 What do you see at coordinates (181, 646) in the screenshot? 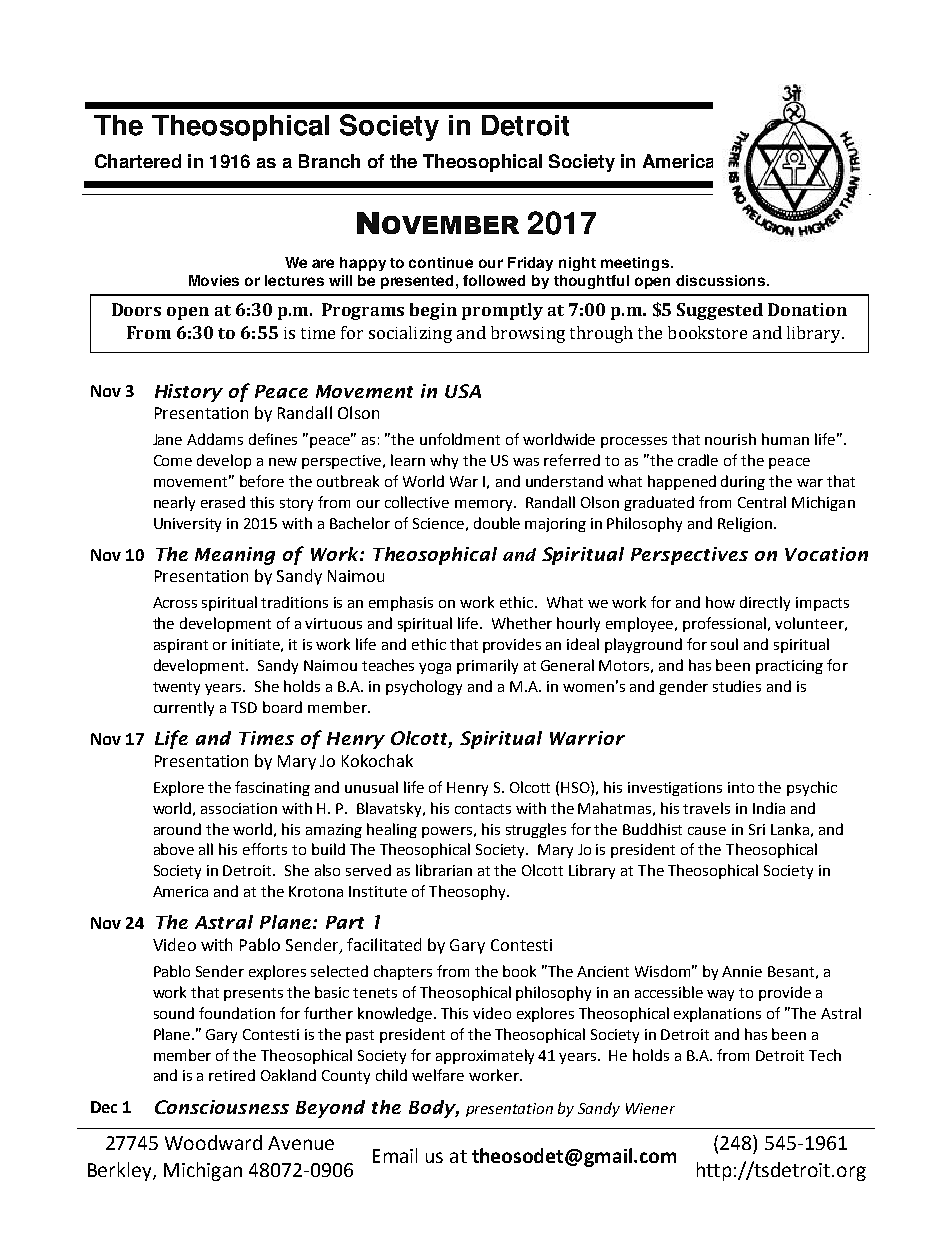
I see `aspirant` at bounding box center [181, 646].
